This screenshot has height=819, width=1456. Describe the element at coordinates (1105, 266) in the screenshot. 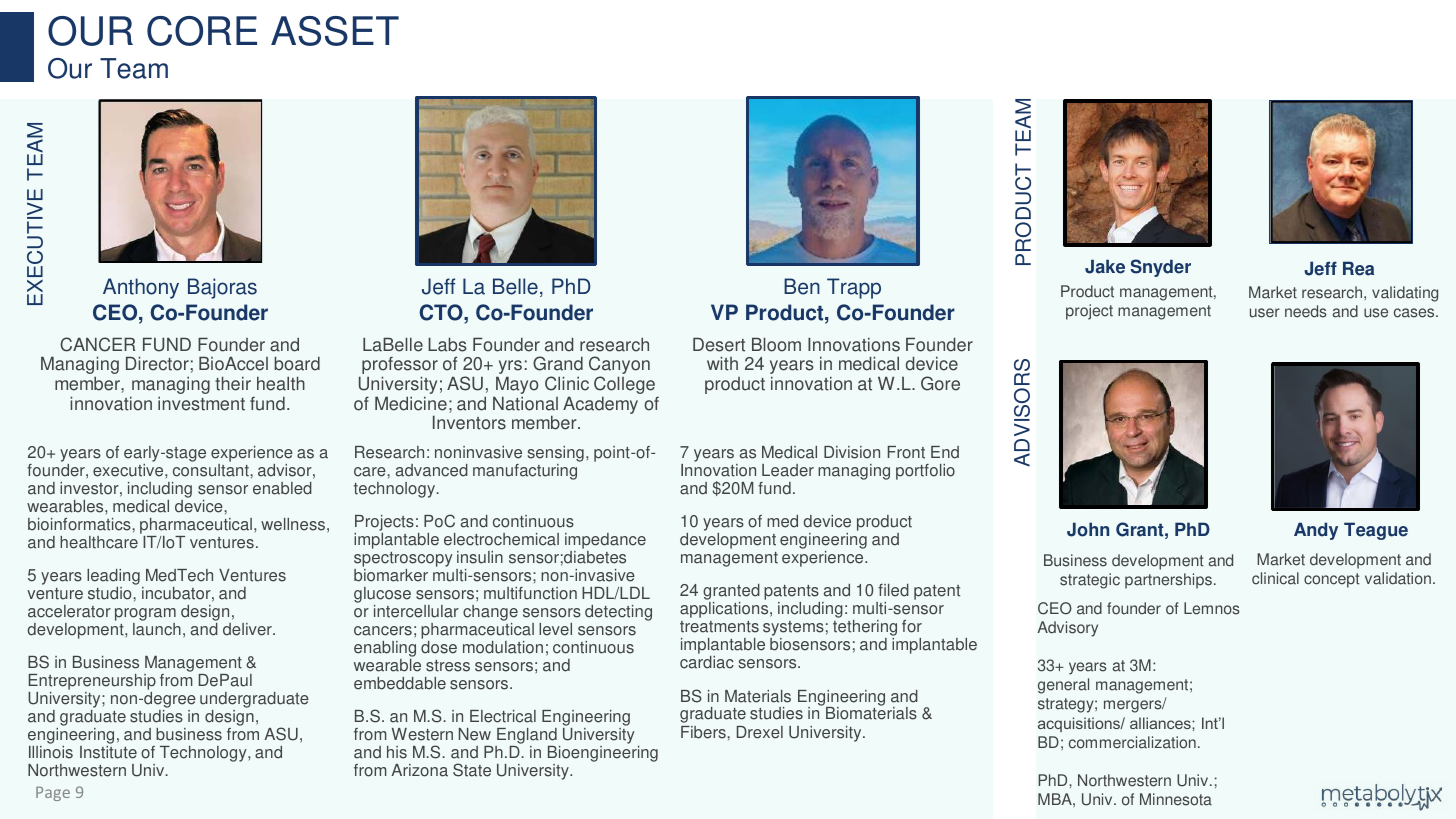

I see `Jake` at that location.
